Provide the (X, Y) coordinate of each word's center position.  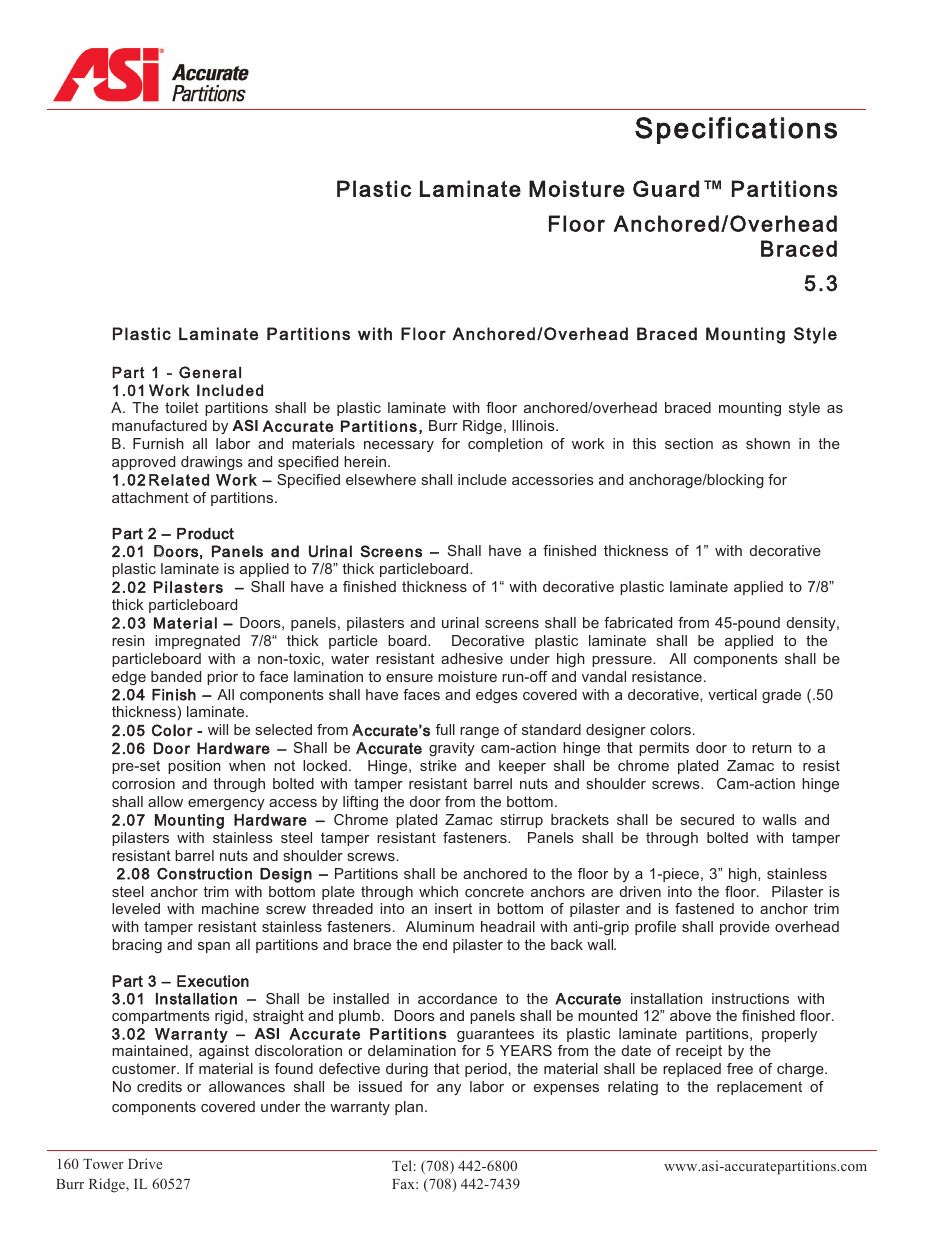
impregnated (197, 642)
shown (768, 443)
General (210, 372)
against (224, 1052)
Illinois (534, 425)
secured (707, 819)
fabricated (638, 622)
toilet (182, 407)
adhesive (472, 658)
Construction (204, 873)
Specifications (736, 130)
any (449, 1089)
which (438, 891)
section (689, 443)
